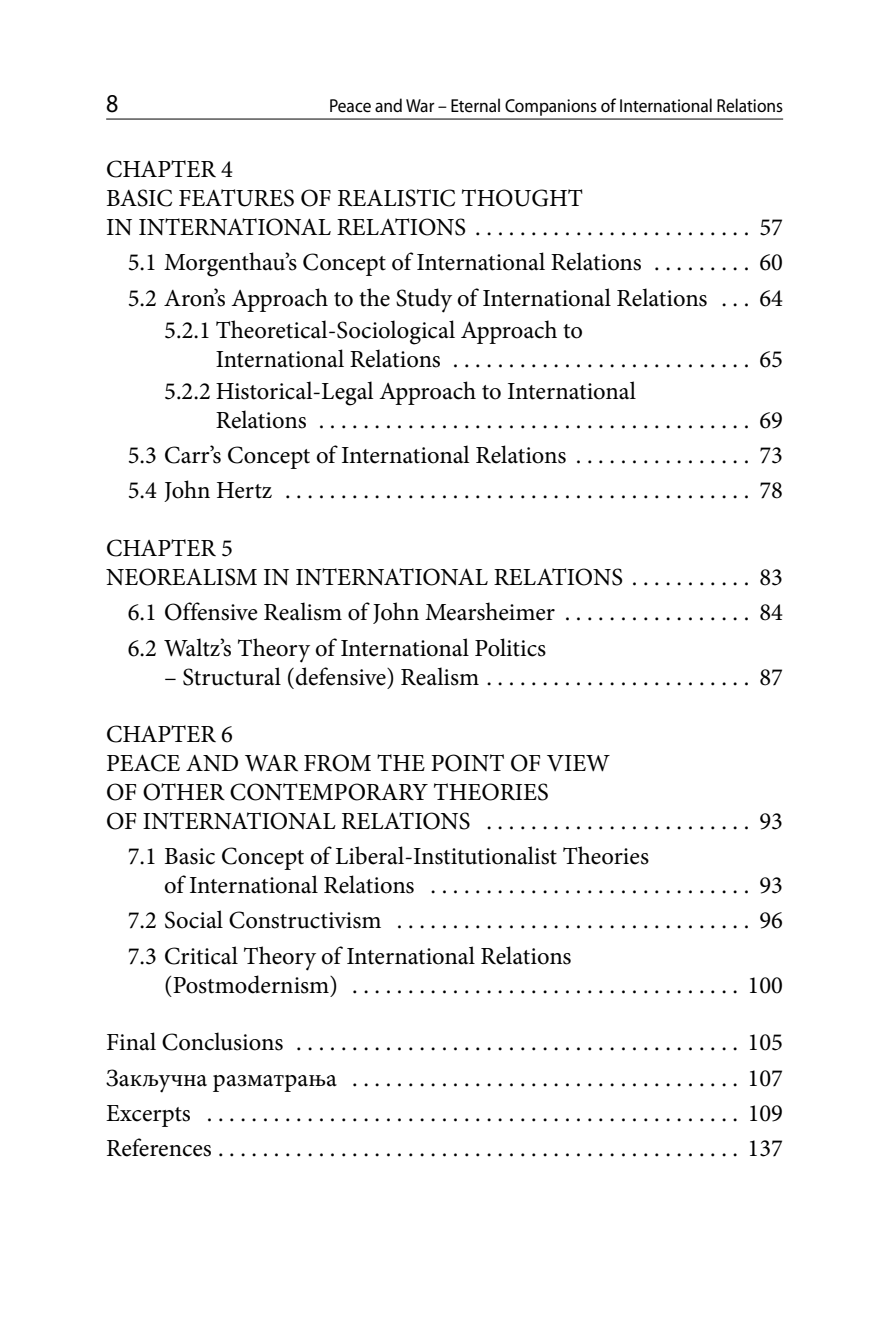 The image size is (896, 1328). I want to click on REALISTIC, so click(396, 198).
